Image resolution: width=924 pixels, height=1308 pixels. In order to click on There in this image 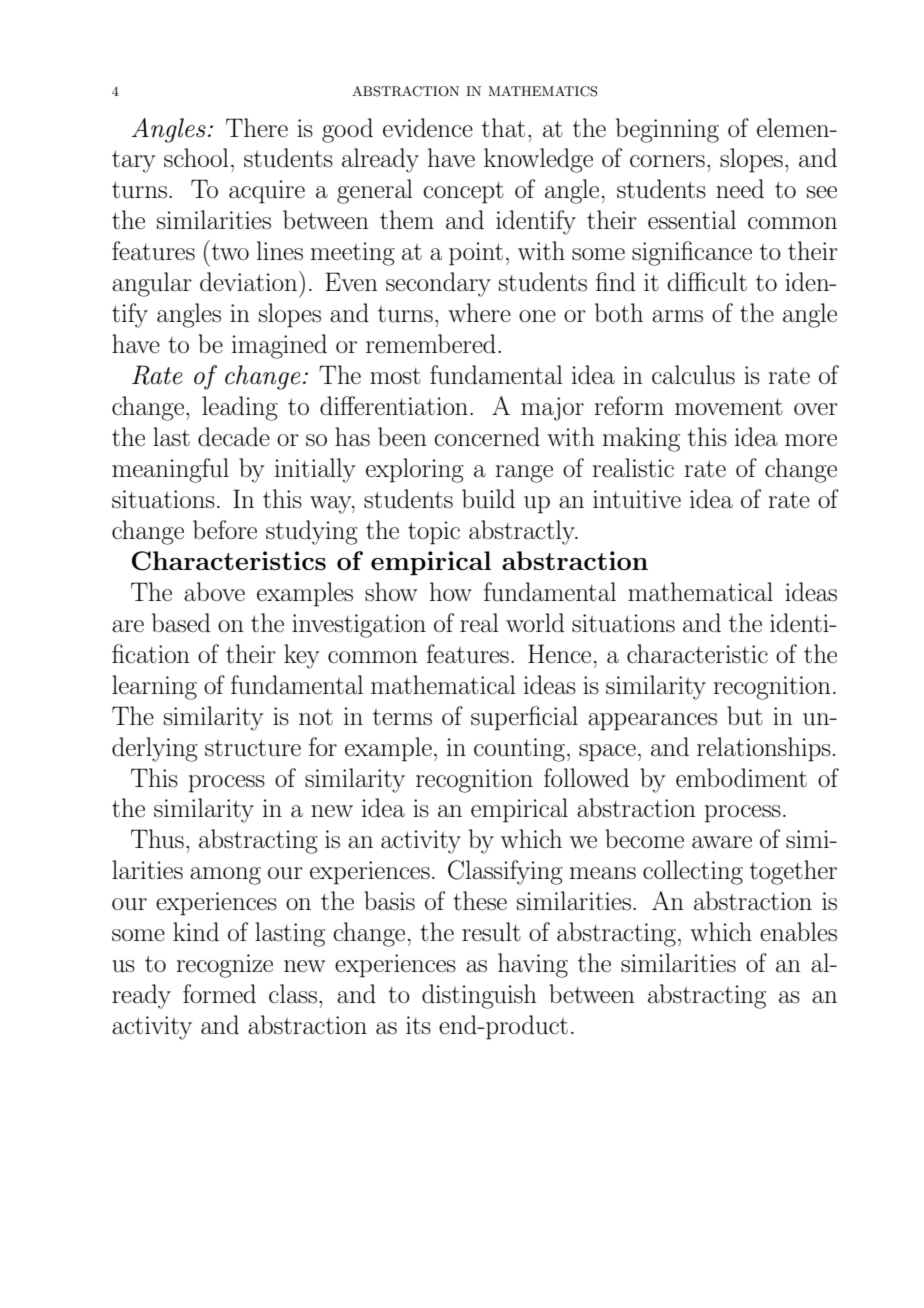, I will do `click(257, 127)`.
